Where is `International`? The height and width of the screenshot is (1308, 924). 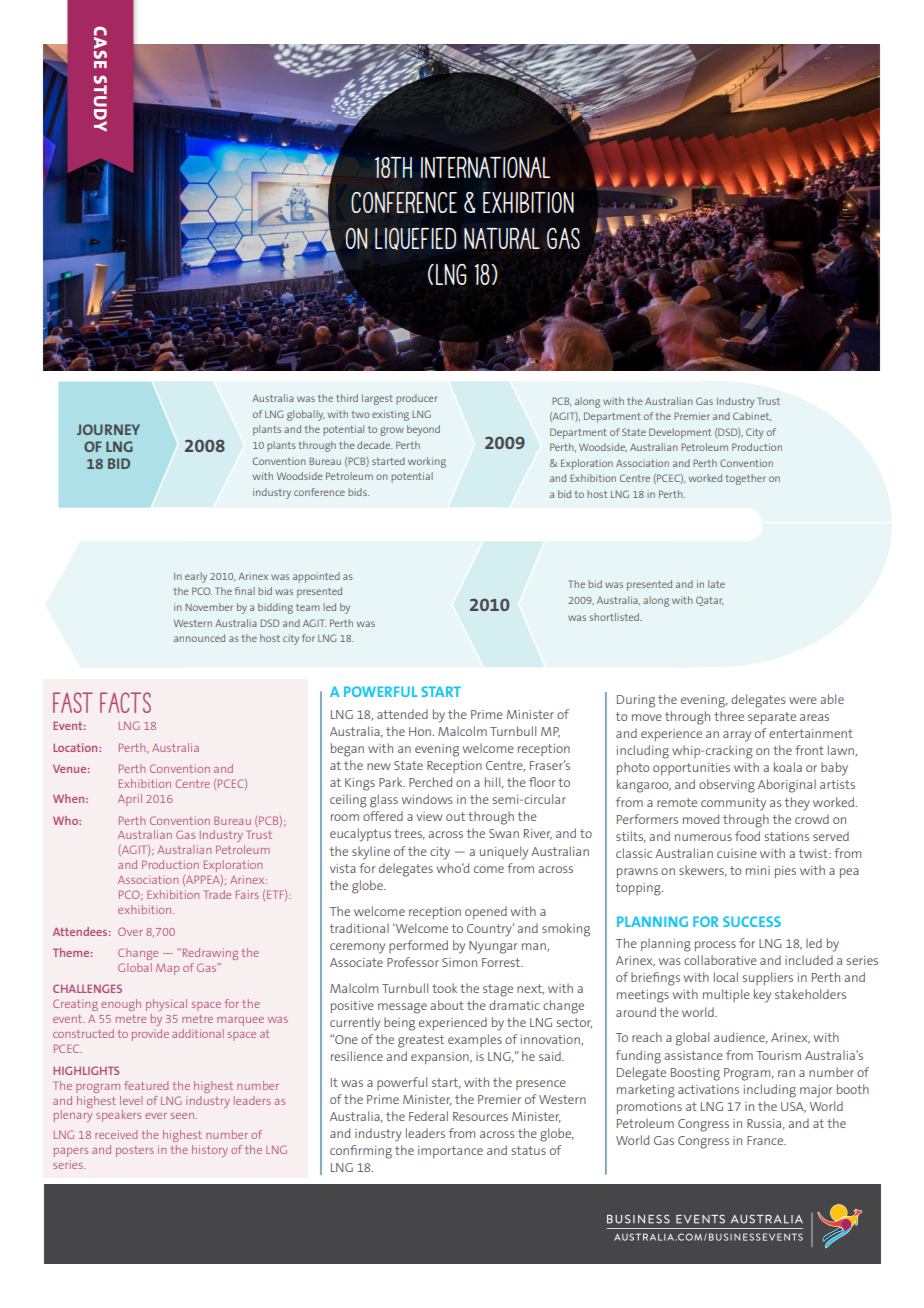 International is located at coordinates (485, 167).
